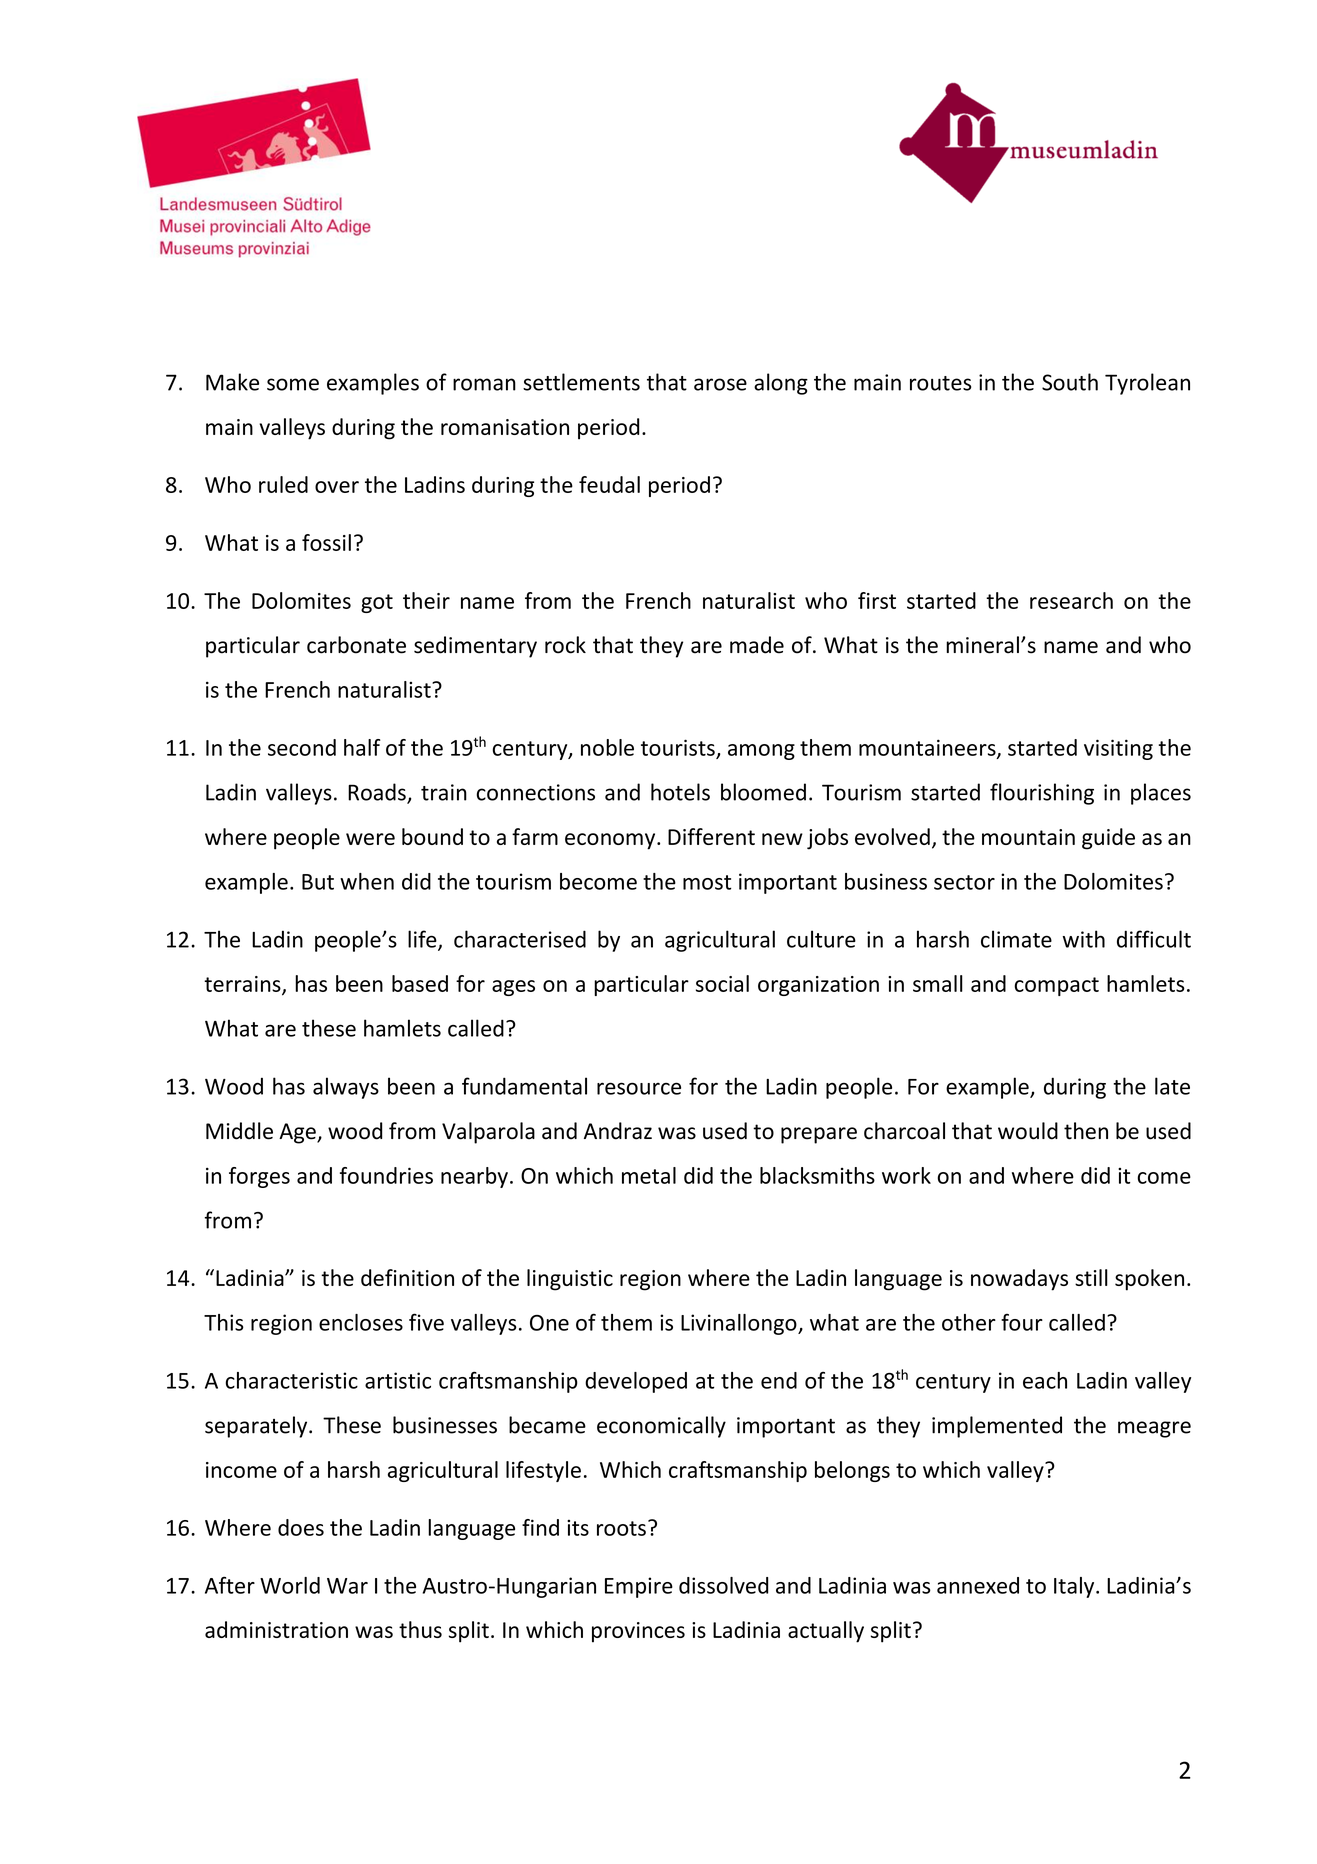 The height and width of the image is (1864, 1317). I want to click on hotels, so click(680, 792).
